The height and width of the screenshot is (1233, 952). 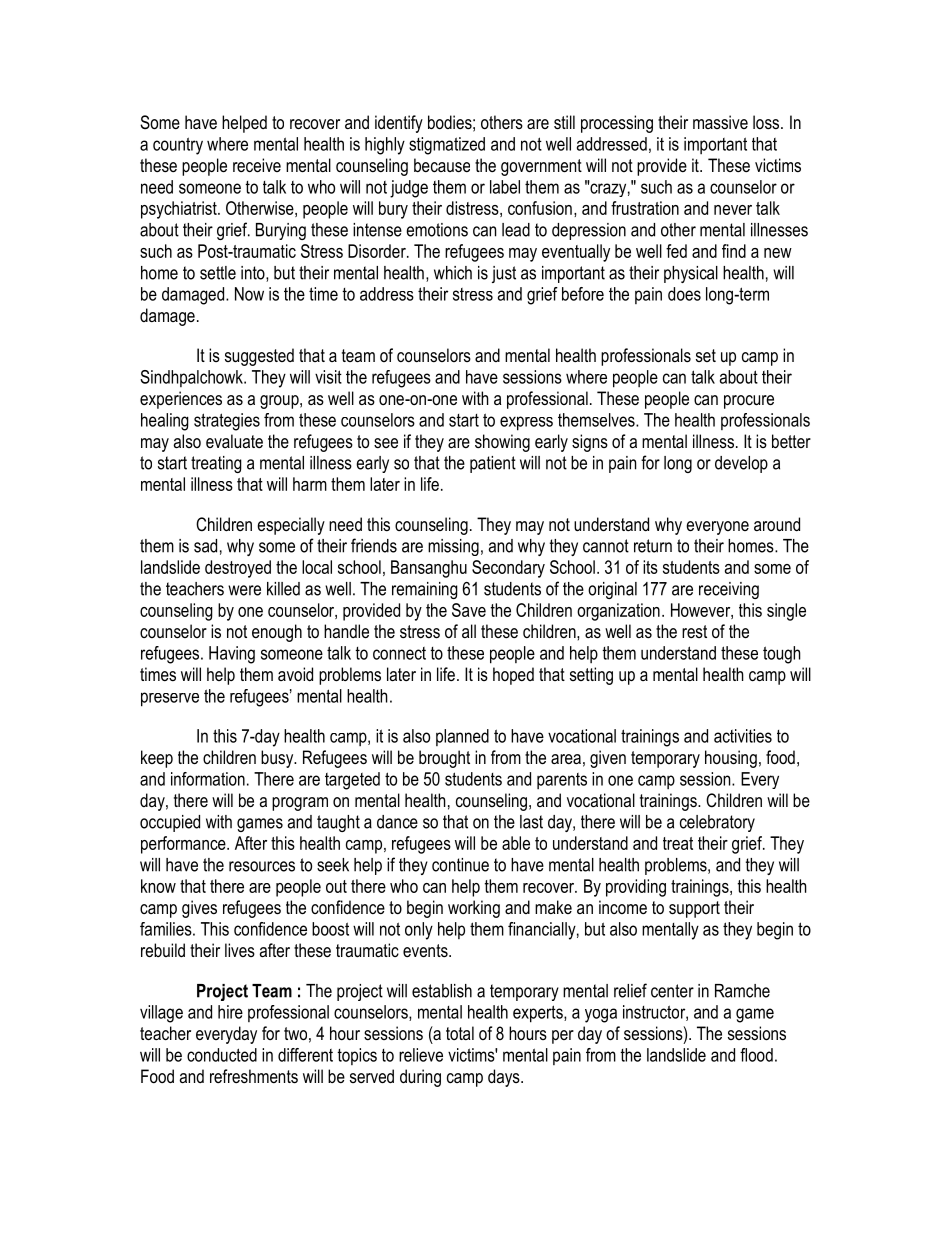 I want to click on sad, so click(x=205, y=546).
